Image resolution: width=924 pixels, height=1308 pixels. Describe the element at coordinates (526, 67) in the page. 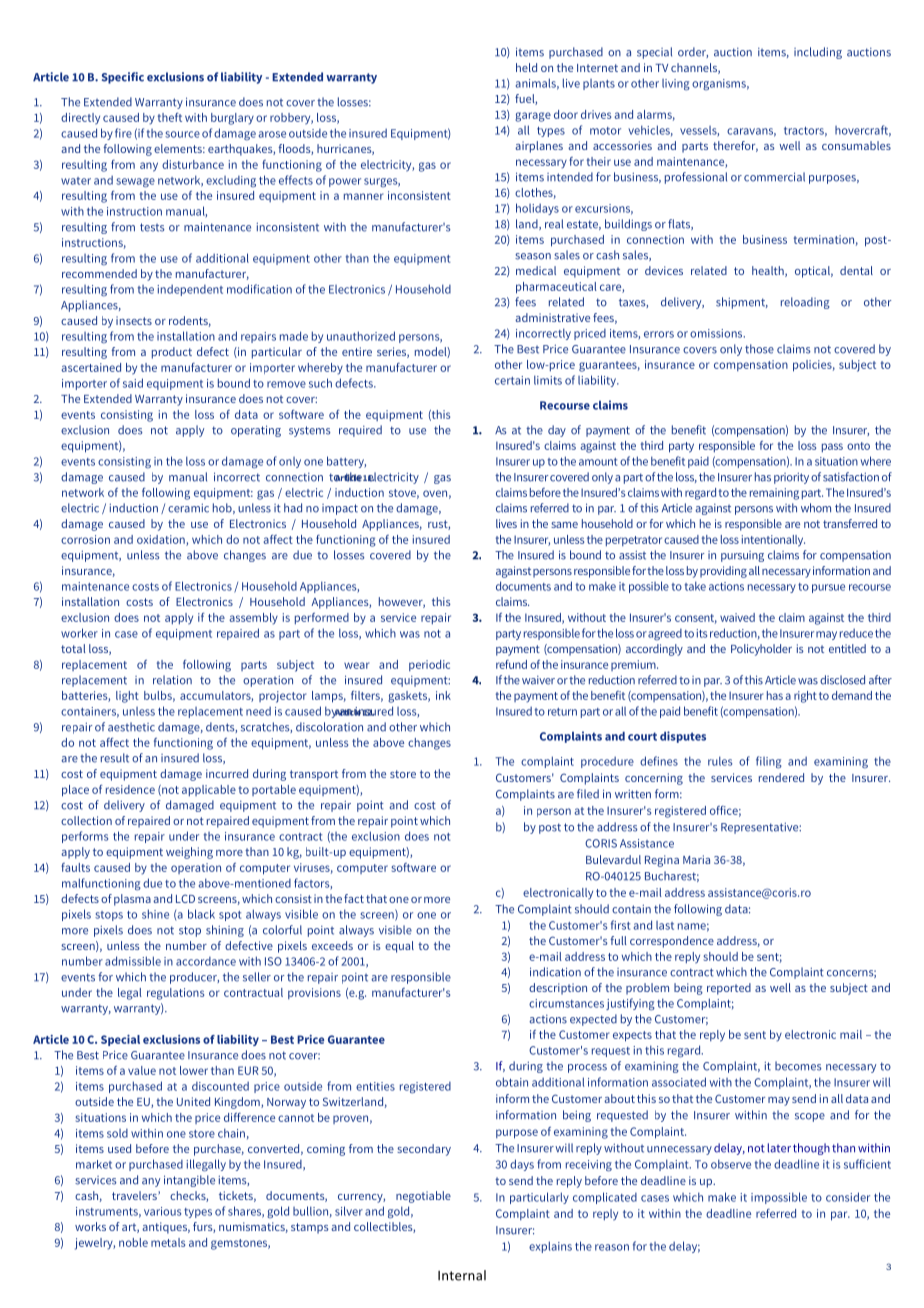

I see `held` at that location.
